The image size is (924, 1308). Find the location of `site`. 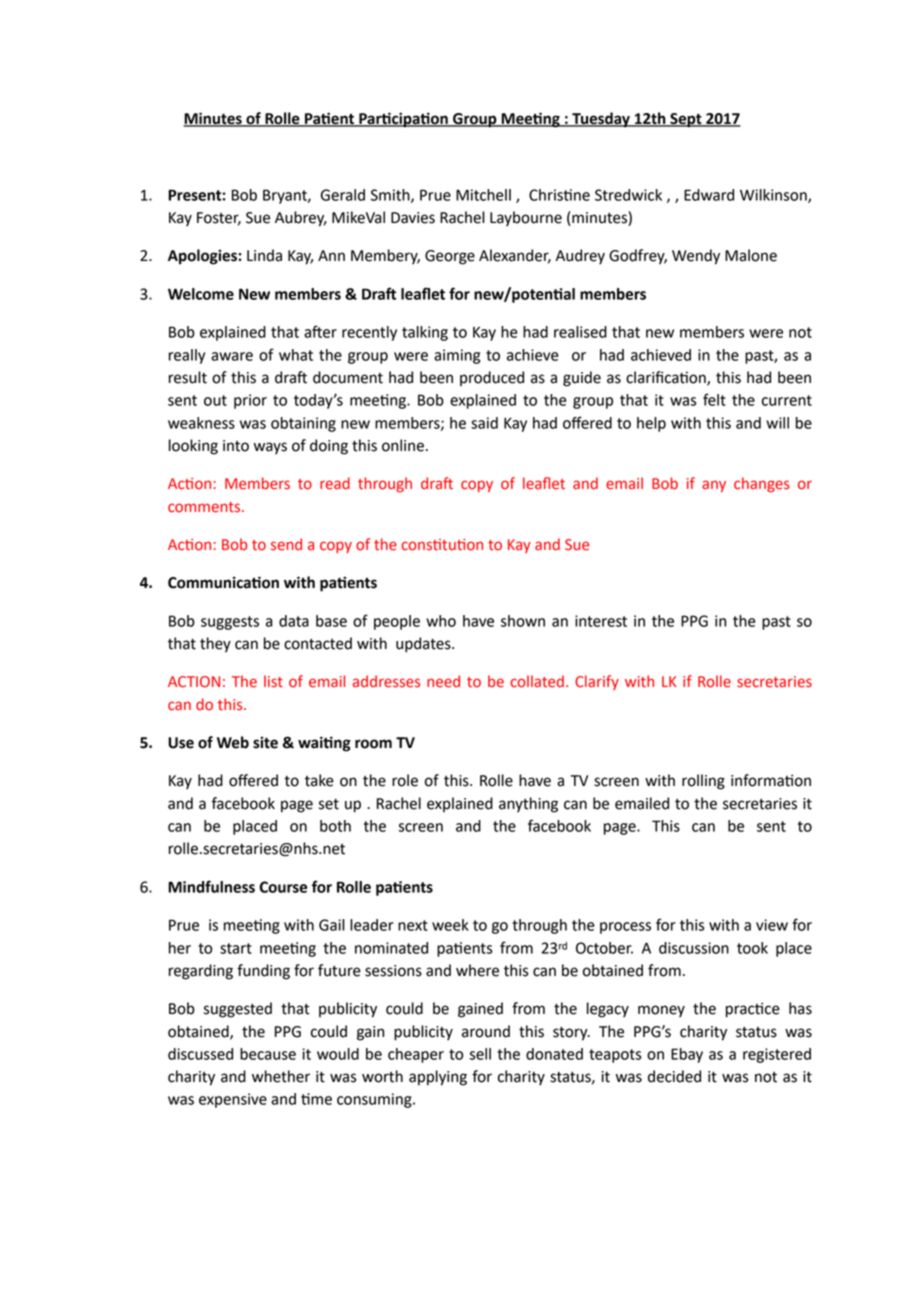

site is located at coordinates (265, 742).
